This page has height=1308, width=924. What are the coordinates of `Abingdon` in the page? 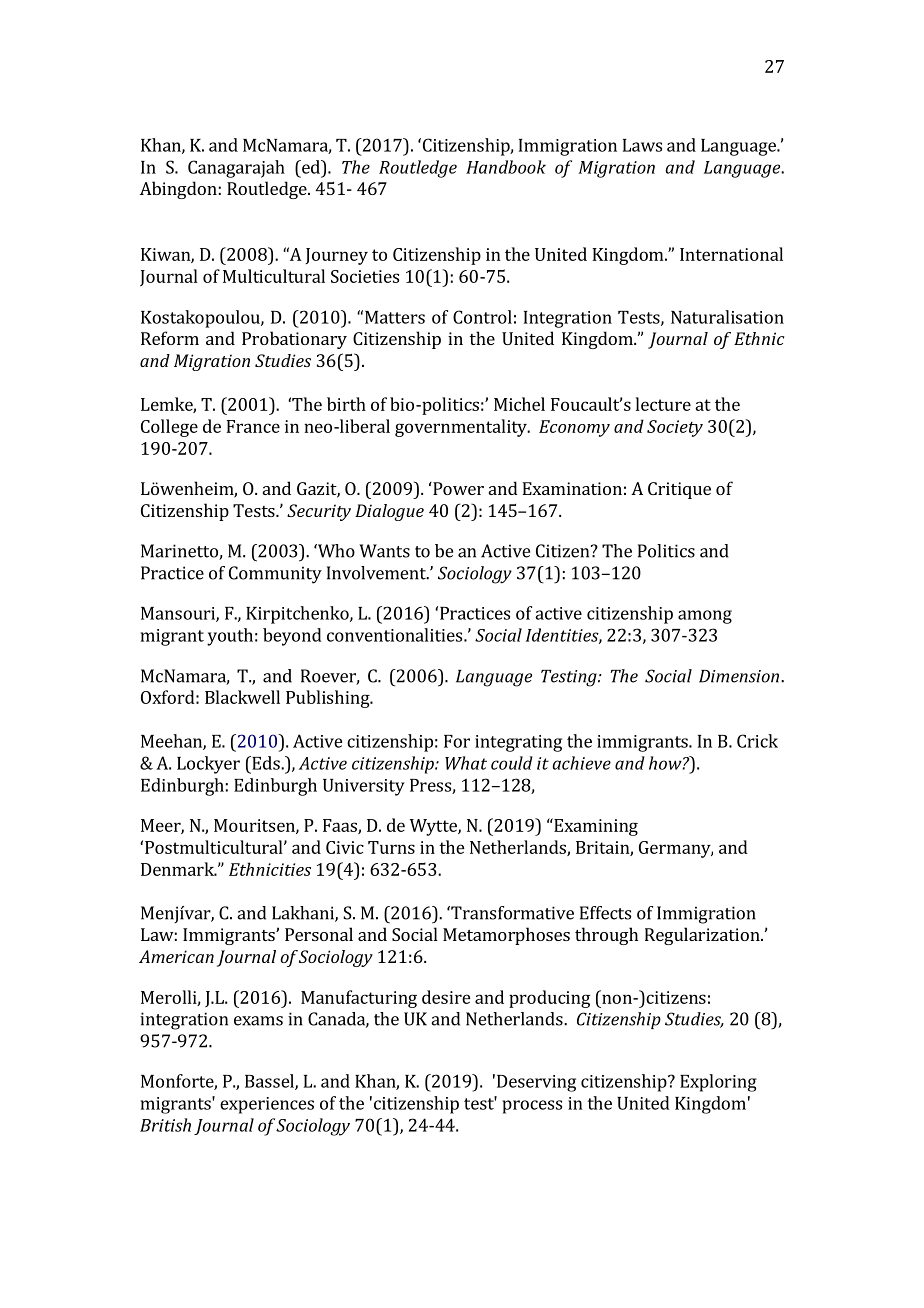 It's located at (178, 190).
